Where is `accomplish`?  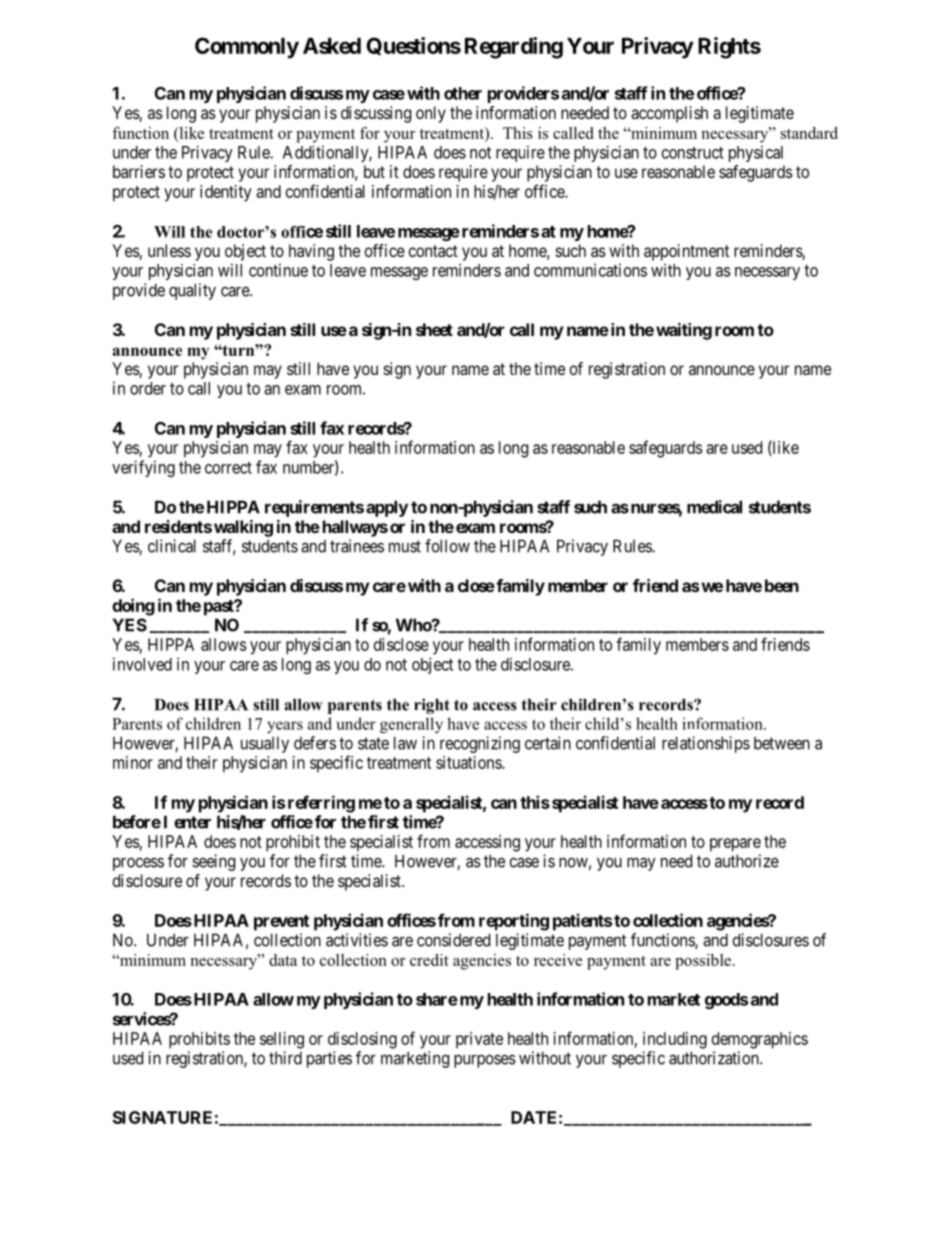
accomplish is located at coordinates (669, 114).
